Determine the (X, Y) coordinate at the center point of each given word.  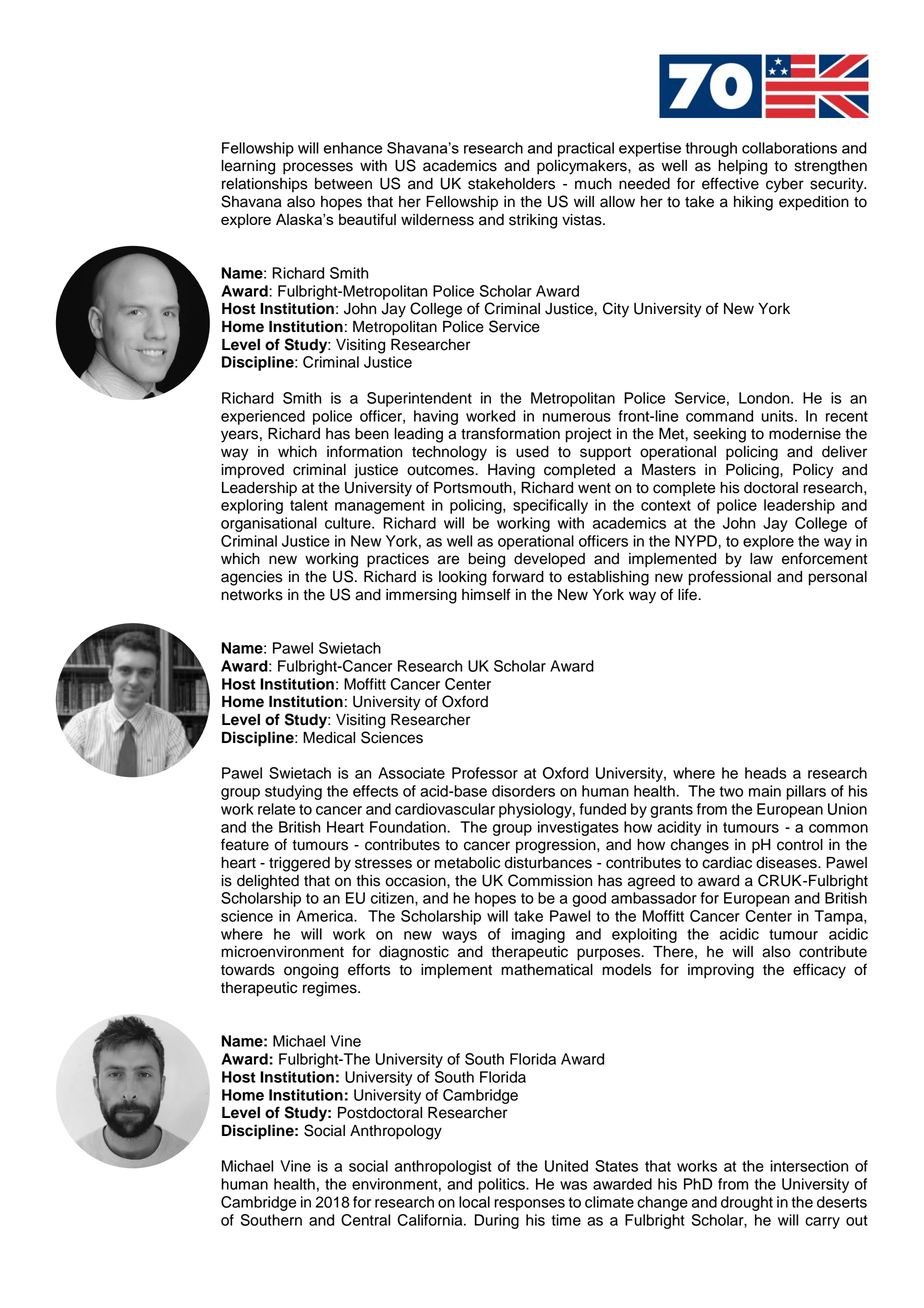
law (761, 559)
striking (533, 221)
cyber (785, 185)
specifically (550, 506)
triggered (299, 864)
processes (318, 168)
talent (309, 505)
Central (365, 1220)
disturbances (548, 863)
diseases (787, 863)
